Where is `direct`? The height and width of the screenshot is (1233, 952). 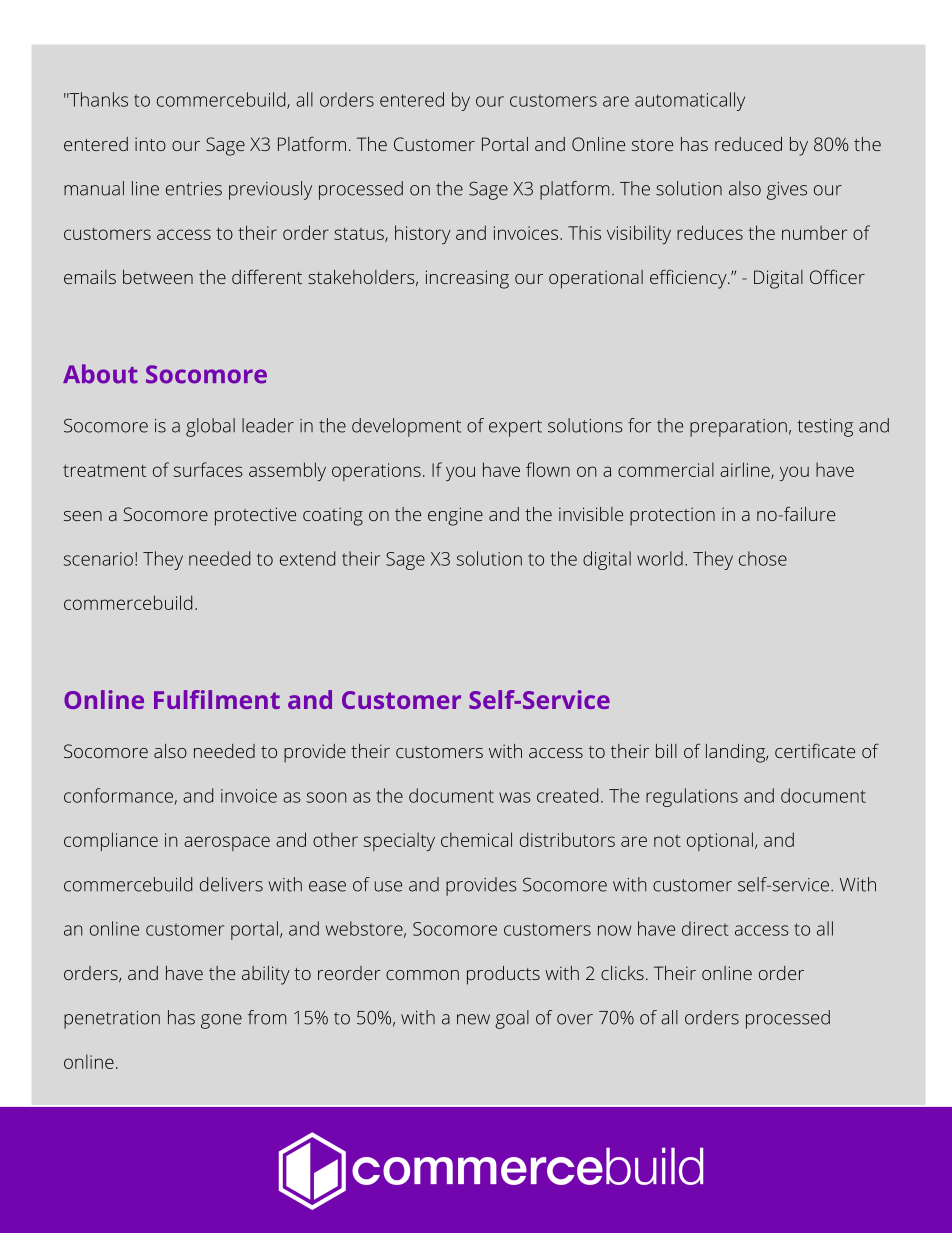 direct is located at coordinates (705, 928).
